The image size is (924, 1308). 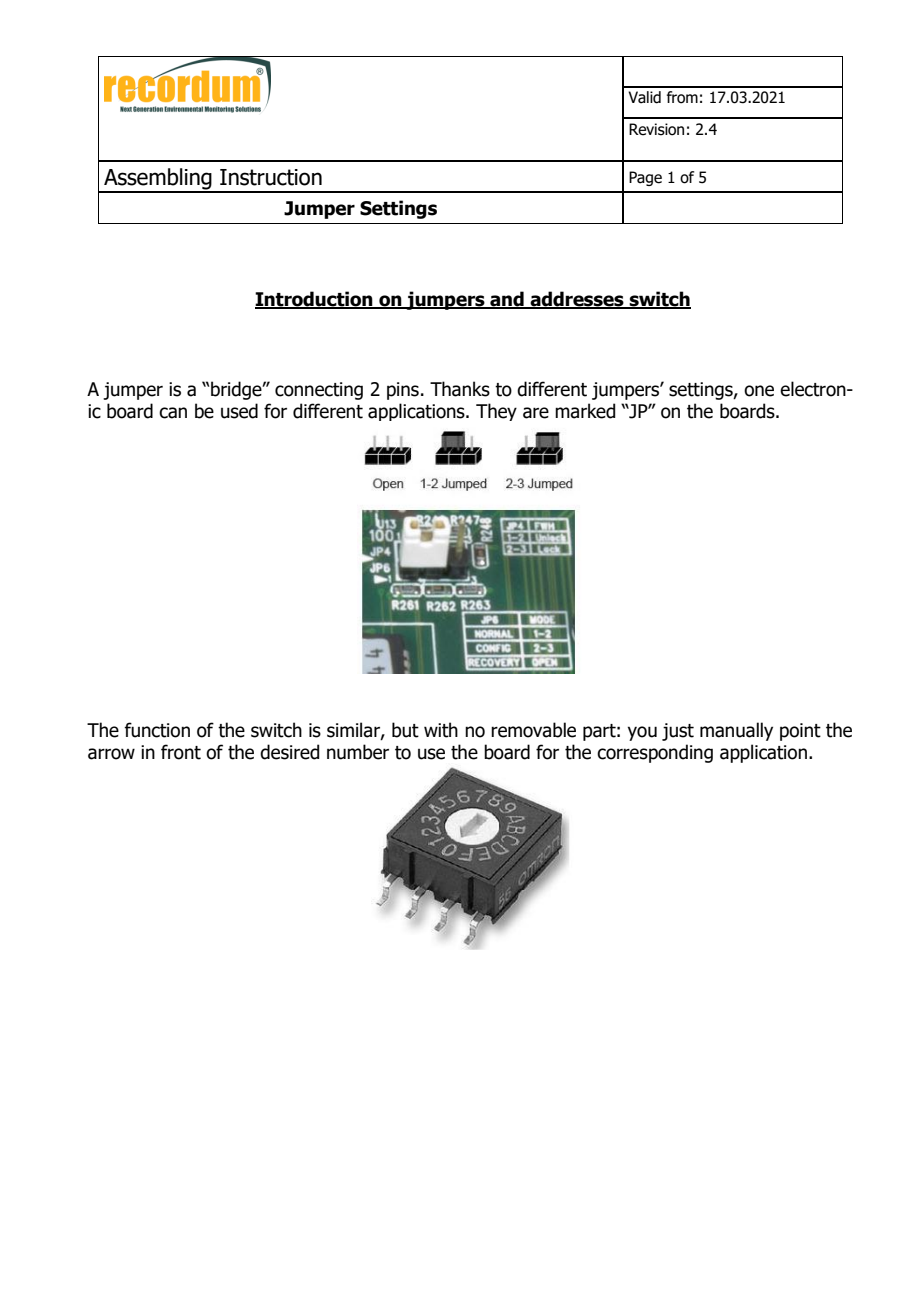 I want to click on and, so click(x=507, y=299).
